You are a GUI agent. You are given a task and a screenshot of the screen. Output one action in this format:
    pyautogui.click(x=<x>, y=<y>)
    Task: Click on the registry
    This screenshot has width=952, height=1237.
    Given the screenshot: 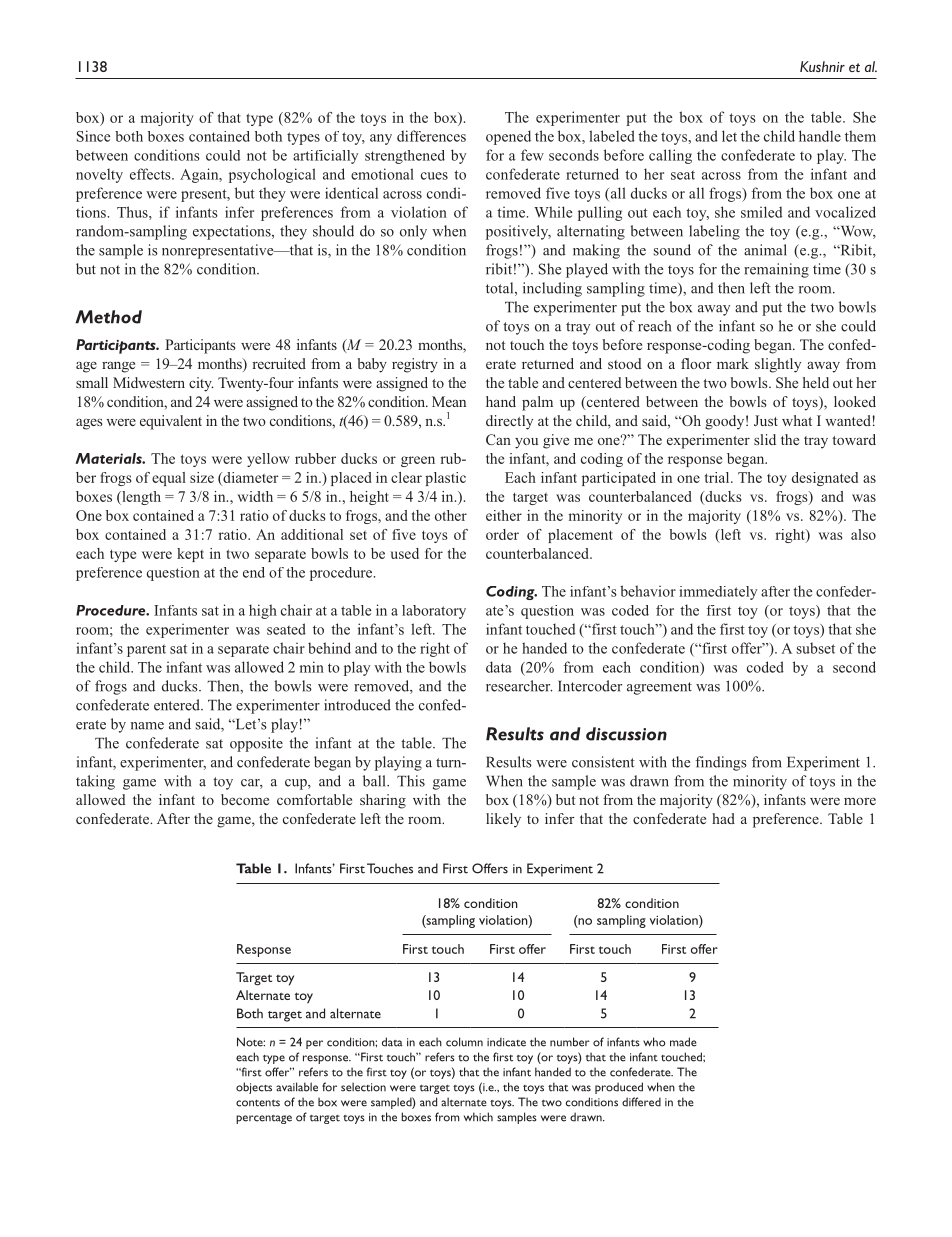 What is the action you would take?
    pyautogui.click(x=415, y=365)
